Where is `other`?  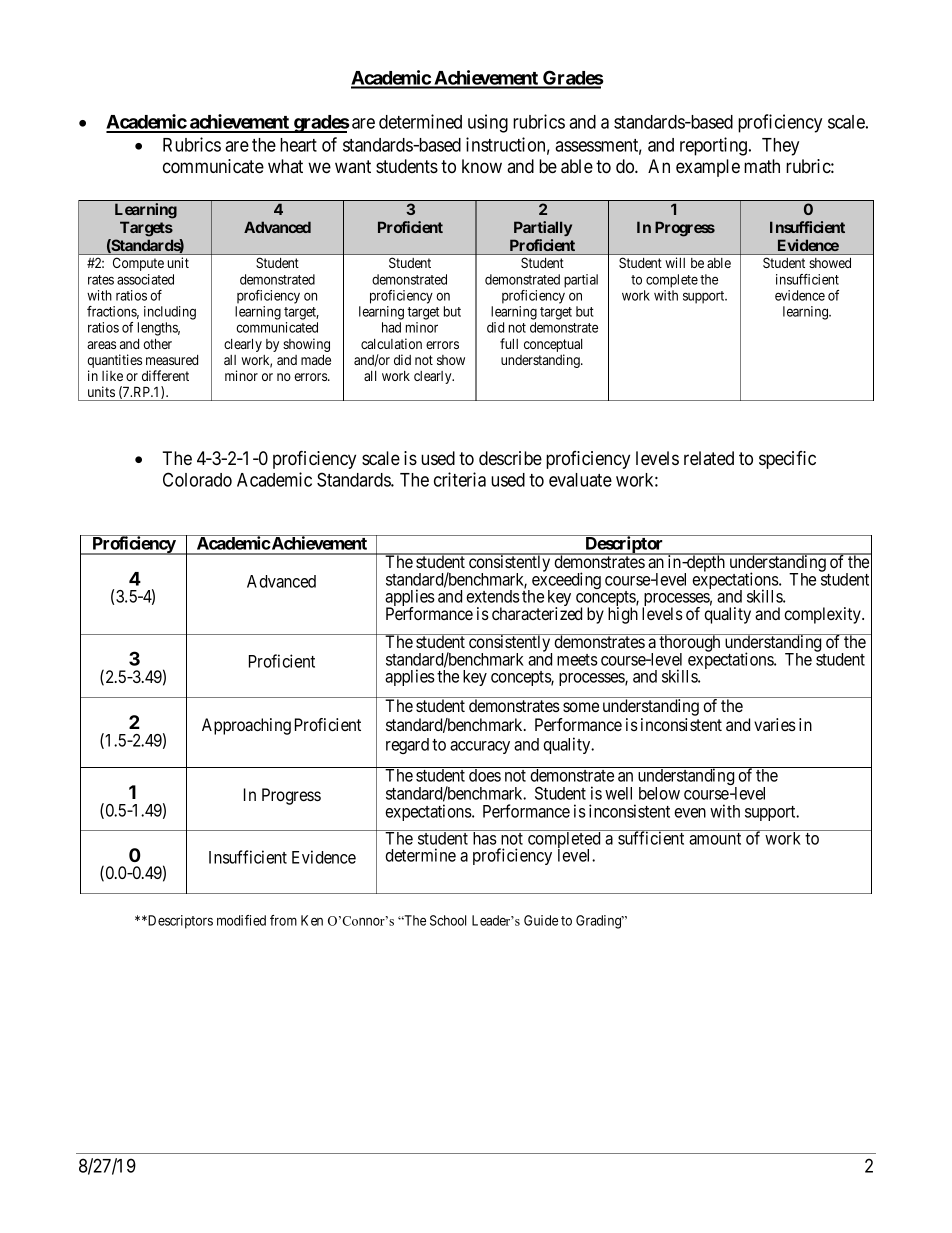 other is located at coordinates (157, 343).
